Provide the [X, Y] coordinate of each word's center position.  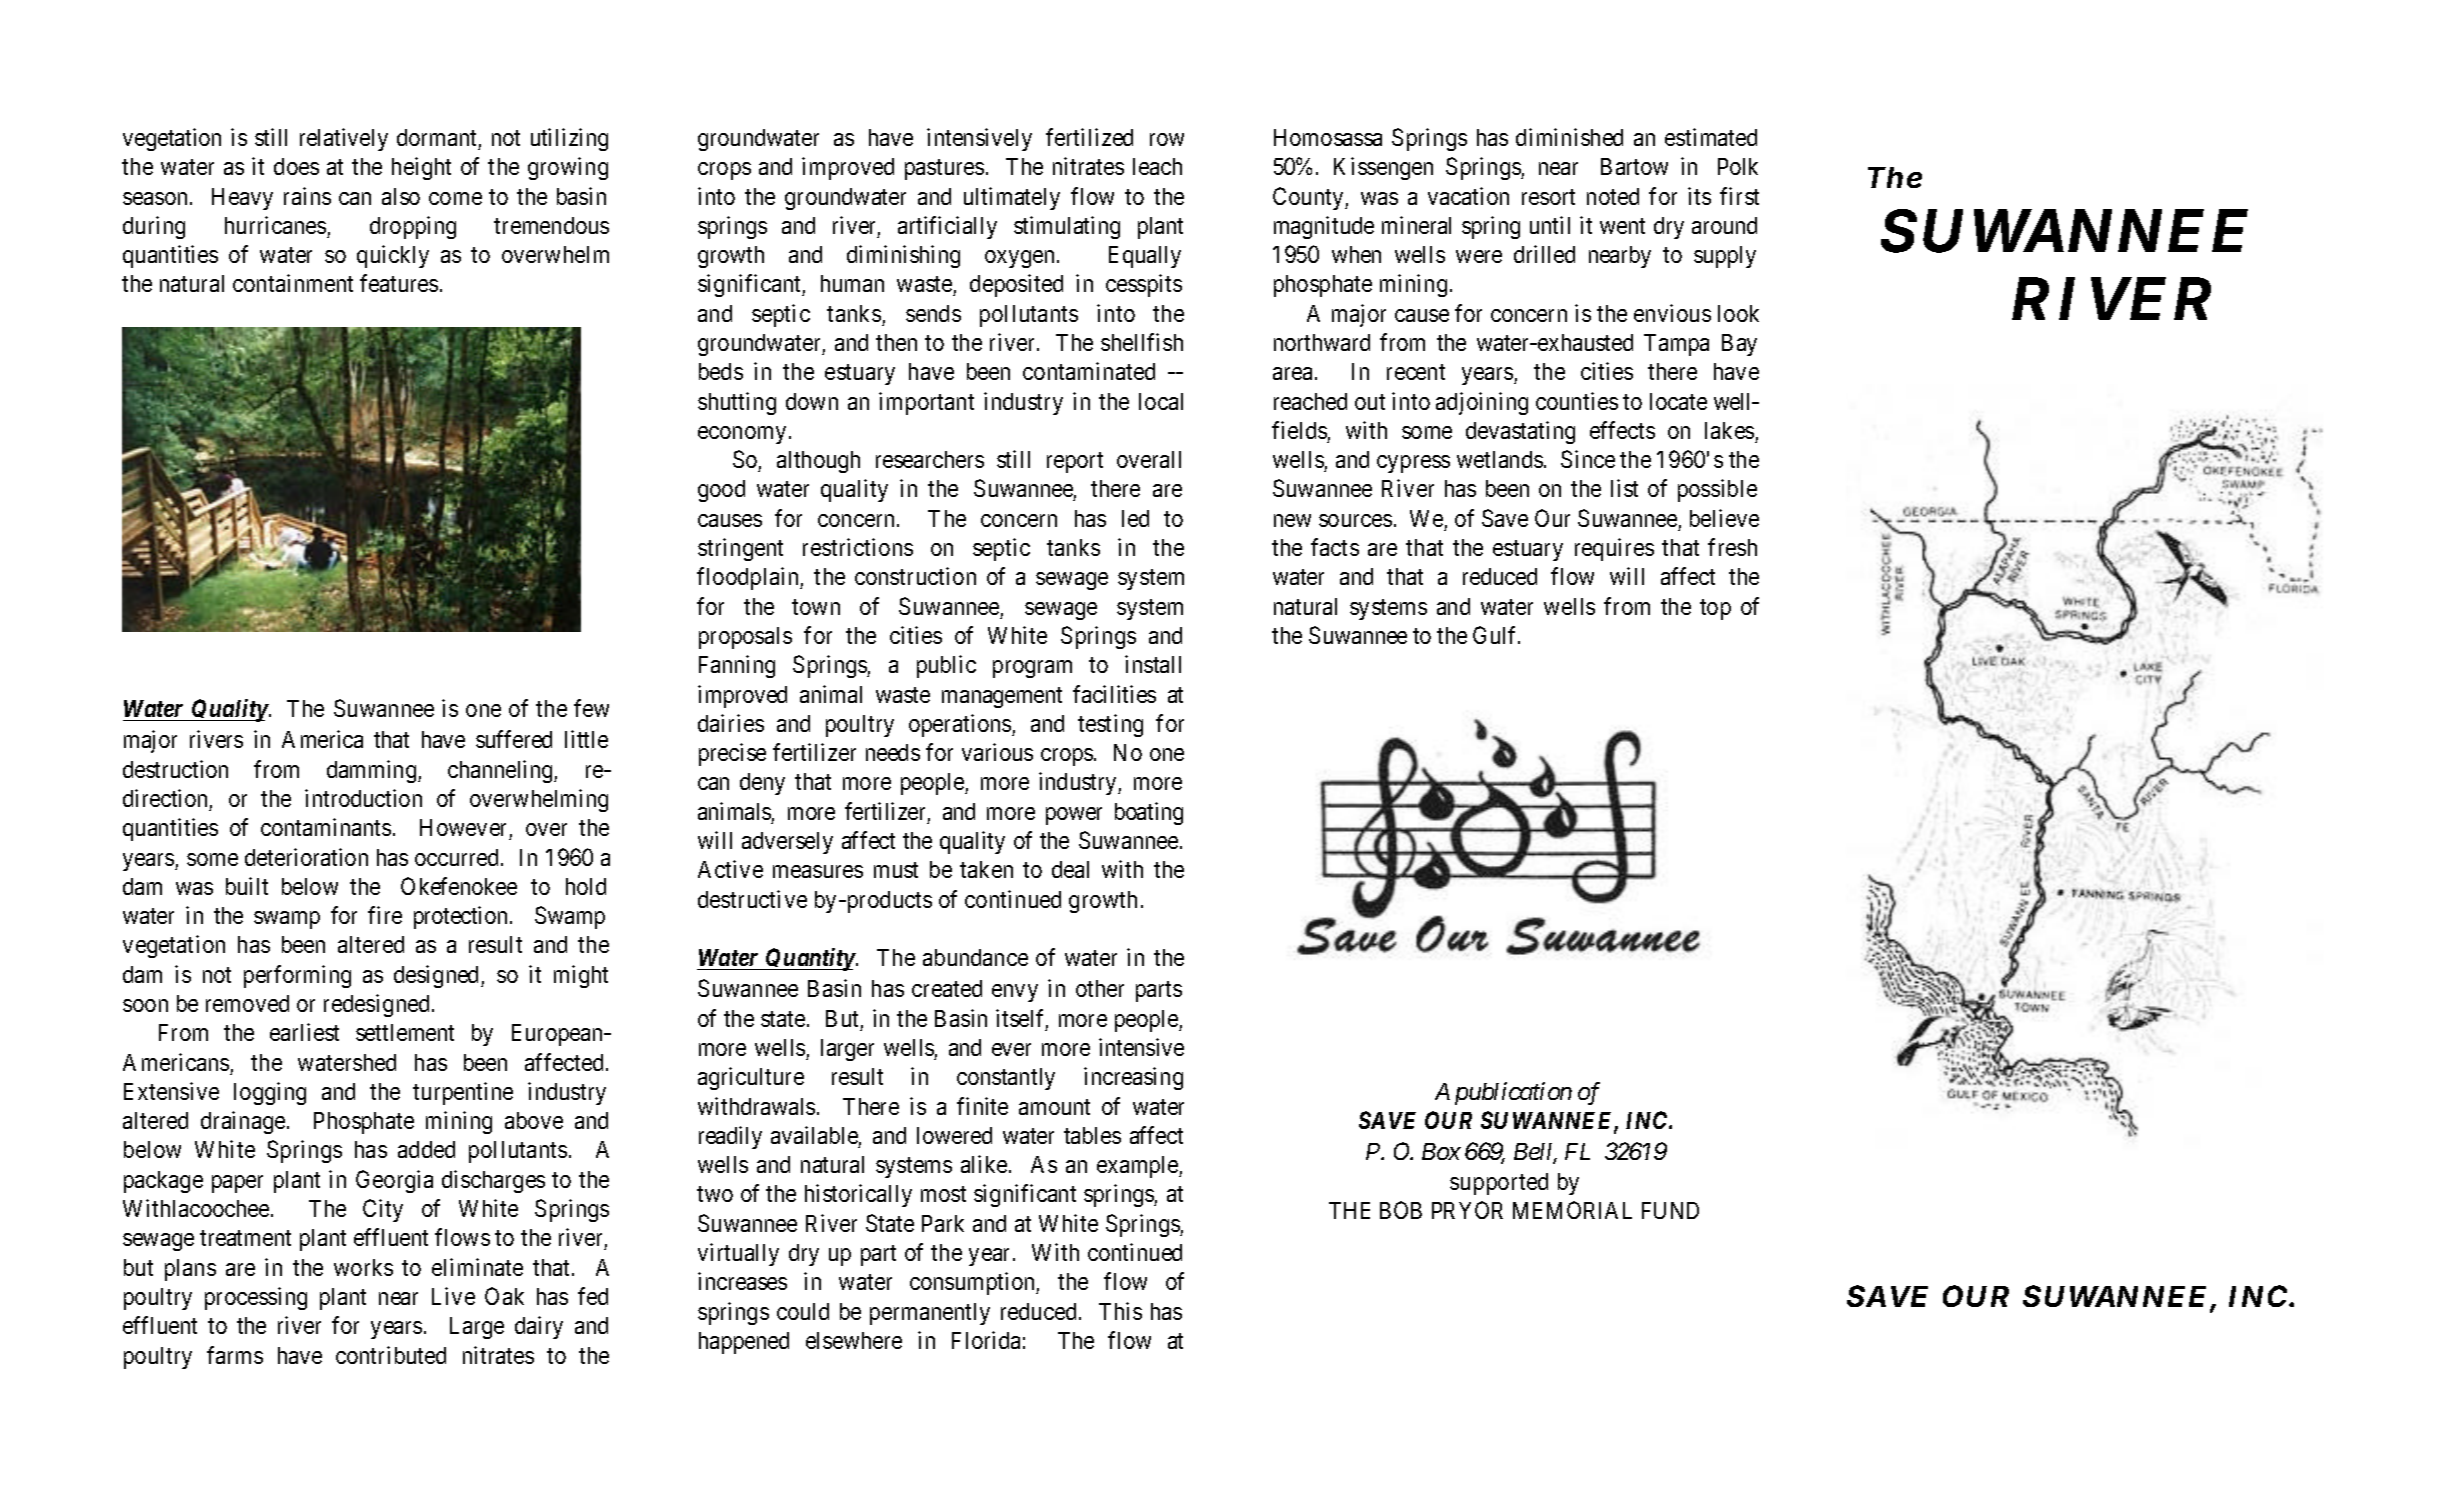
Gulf [1496, 635]
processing [256, 1298]
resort [1548, 197]
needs [893, 752]
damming [373, 771]
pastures [944, 170]
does [296, 166]
